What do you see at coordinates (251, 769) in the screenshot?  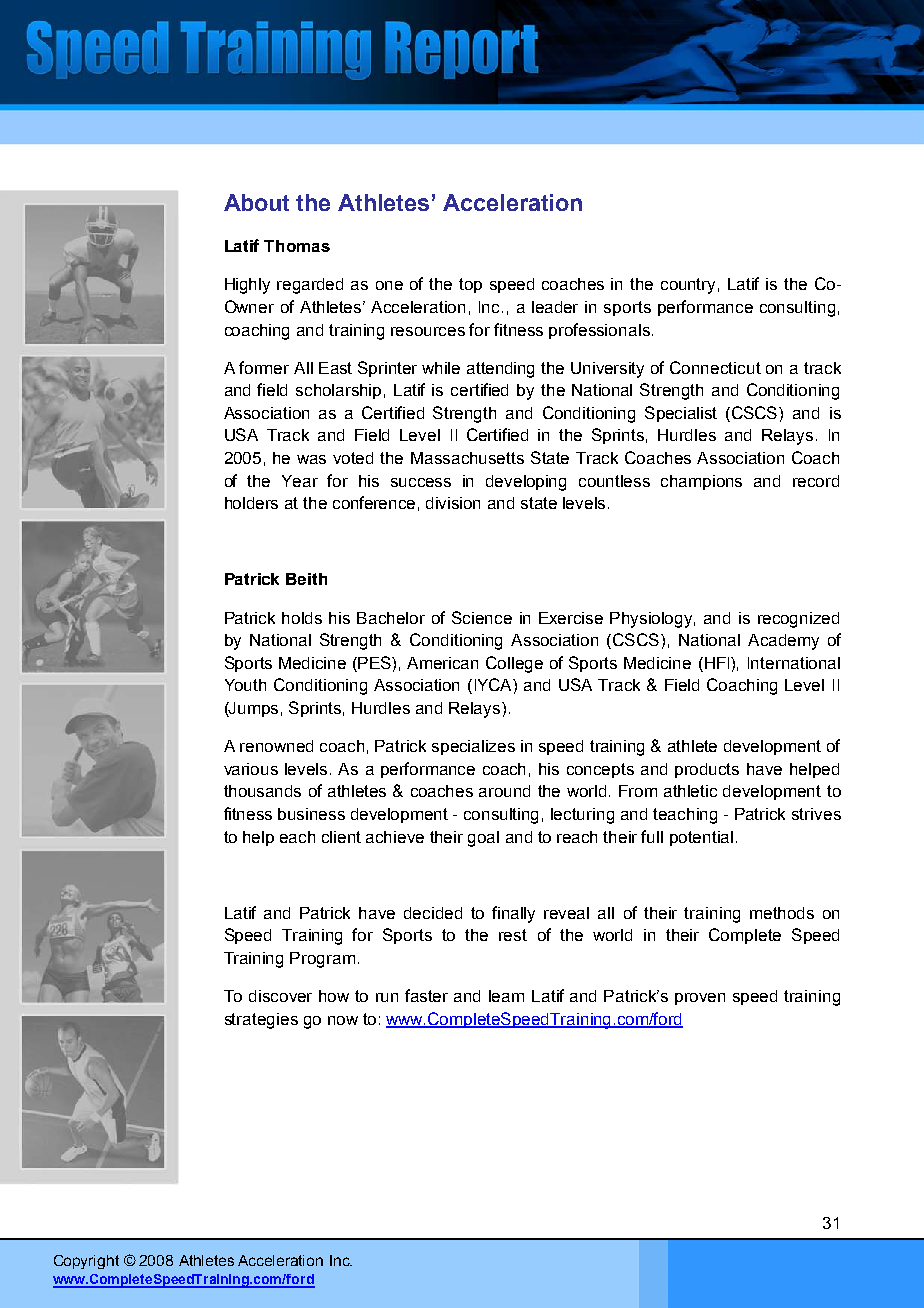 I see `various` at bounding box center [251, 769].
